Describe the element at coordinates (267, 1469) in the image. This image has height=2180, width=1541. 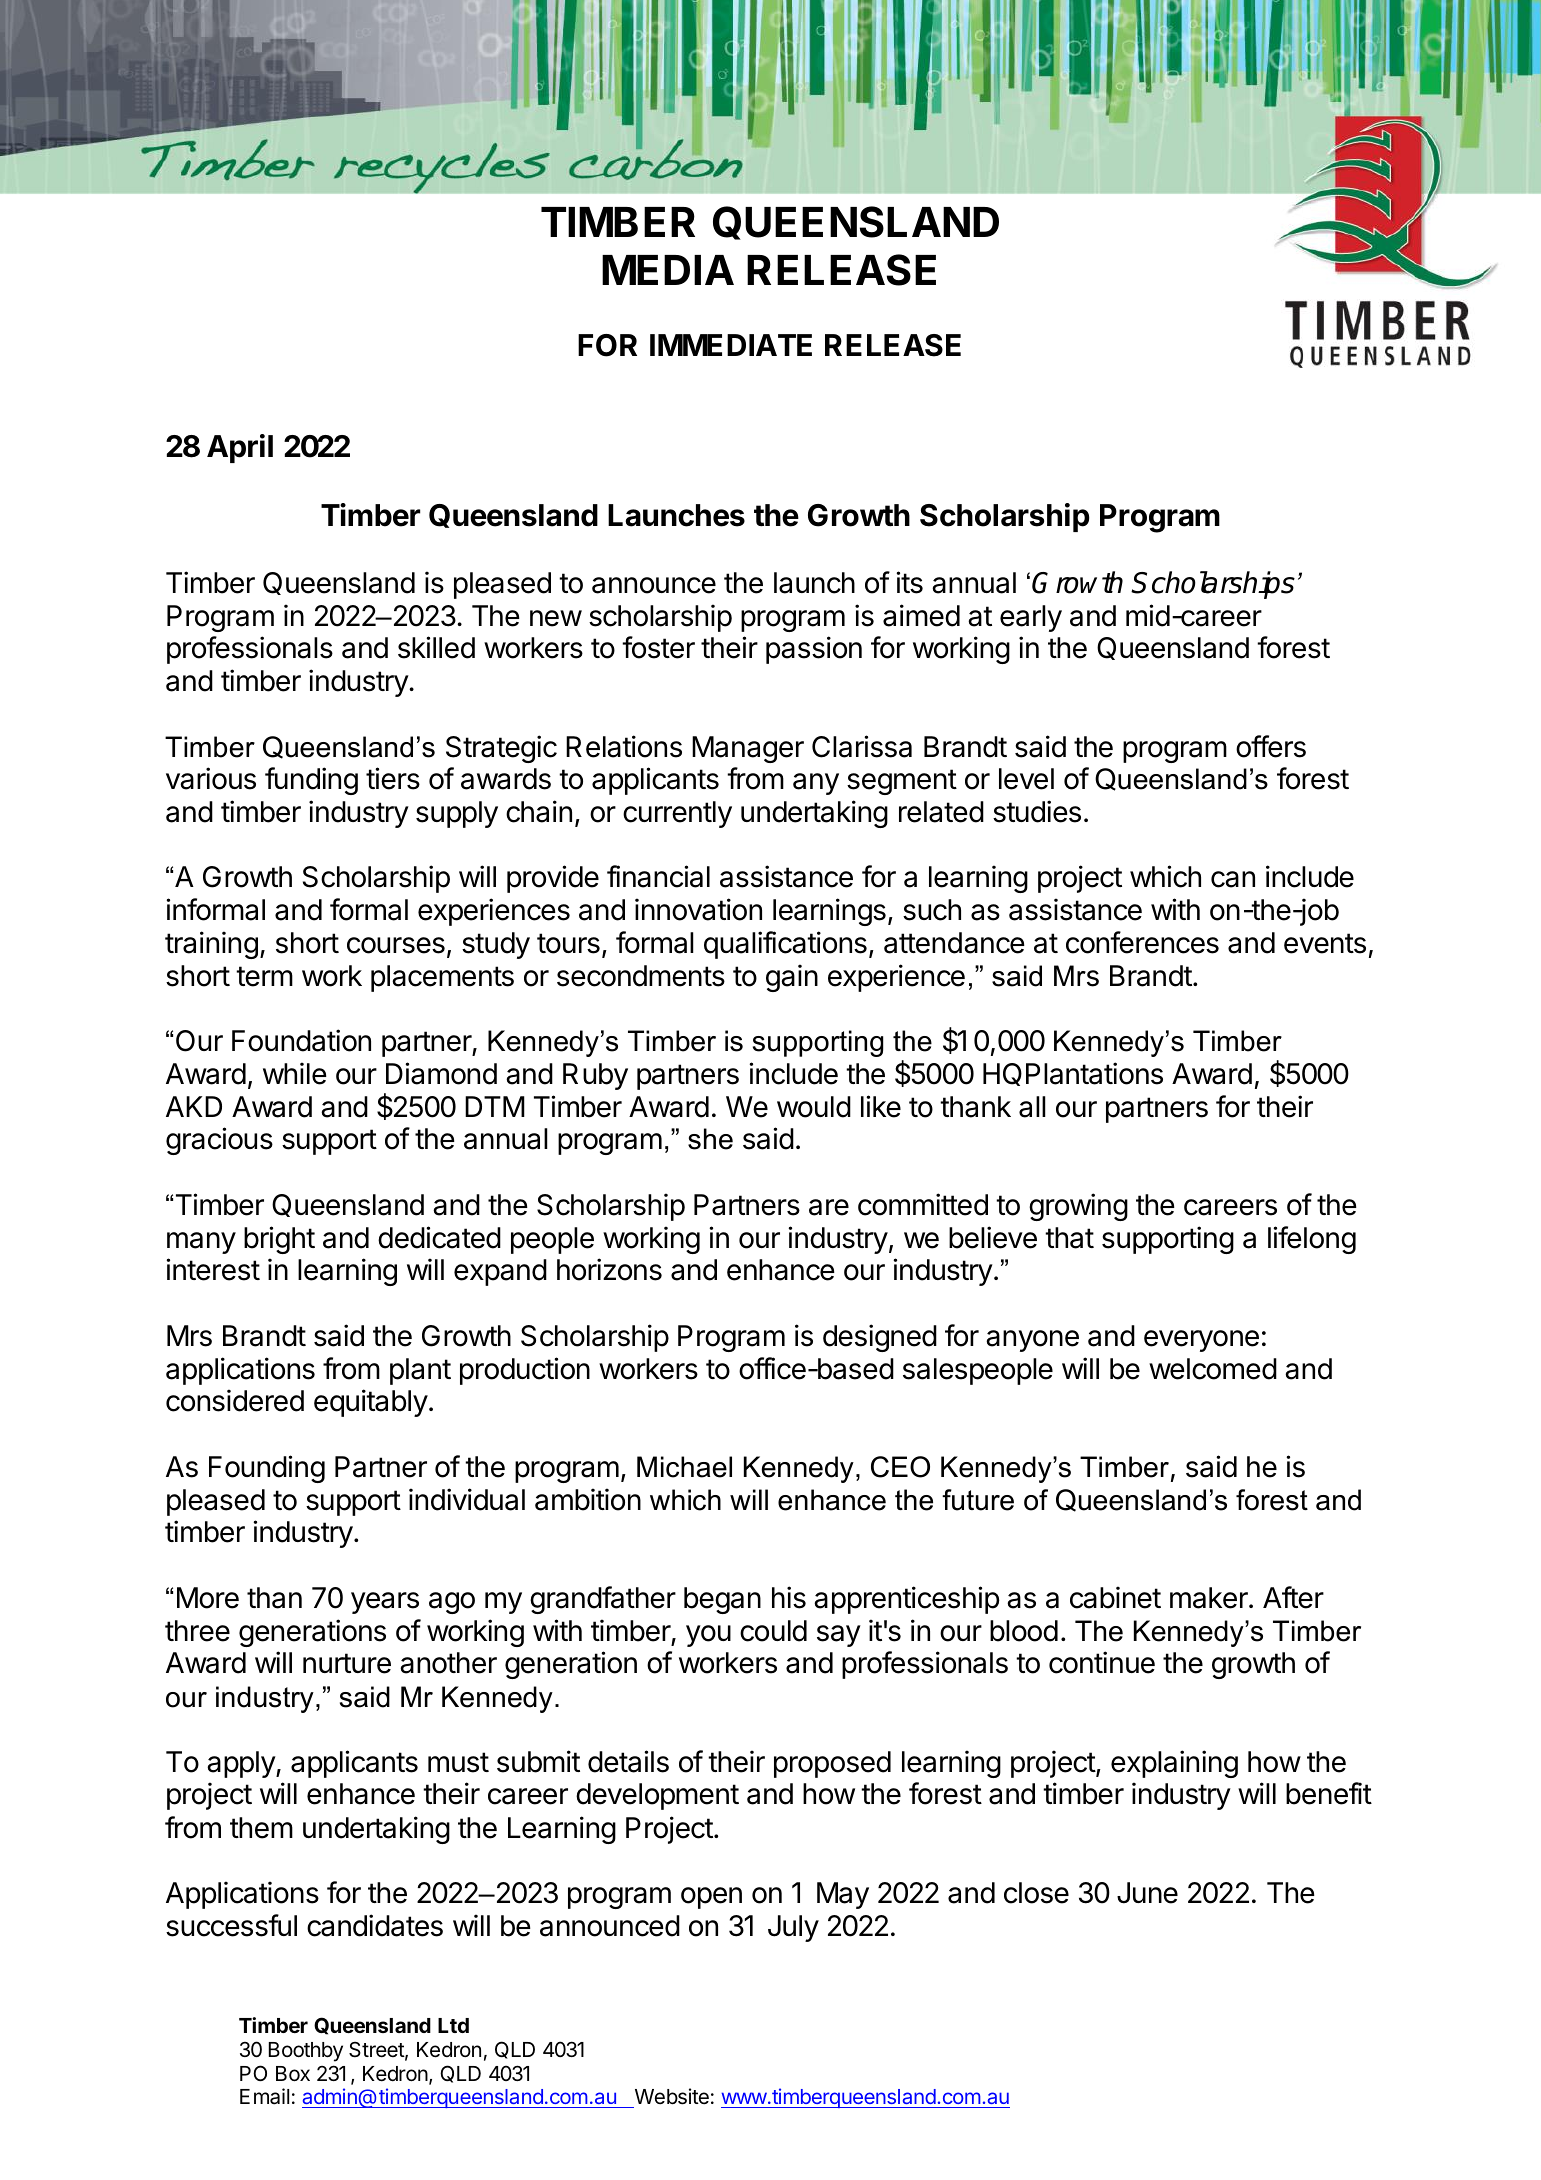
I see `Founding` at that location.
